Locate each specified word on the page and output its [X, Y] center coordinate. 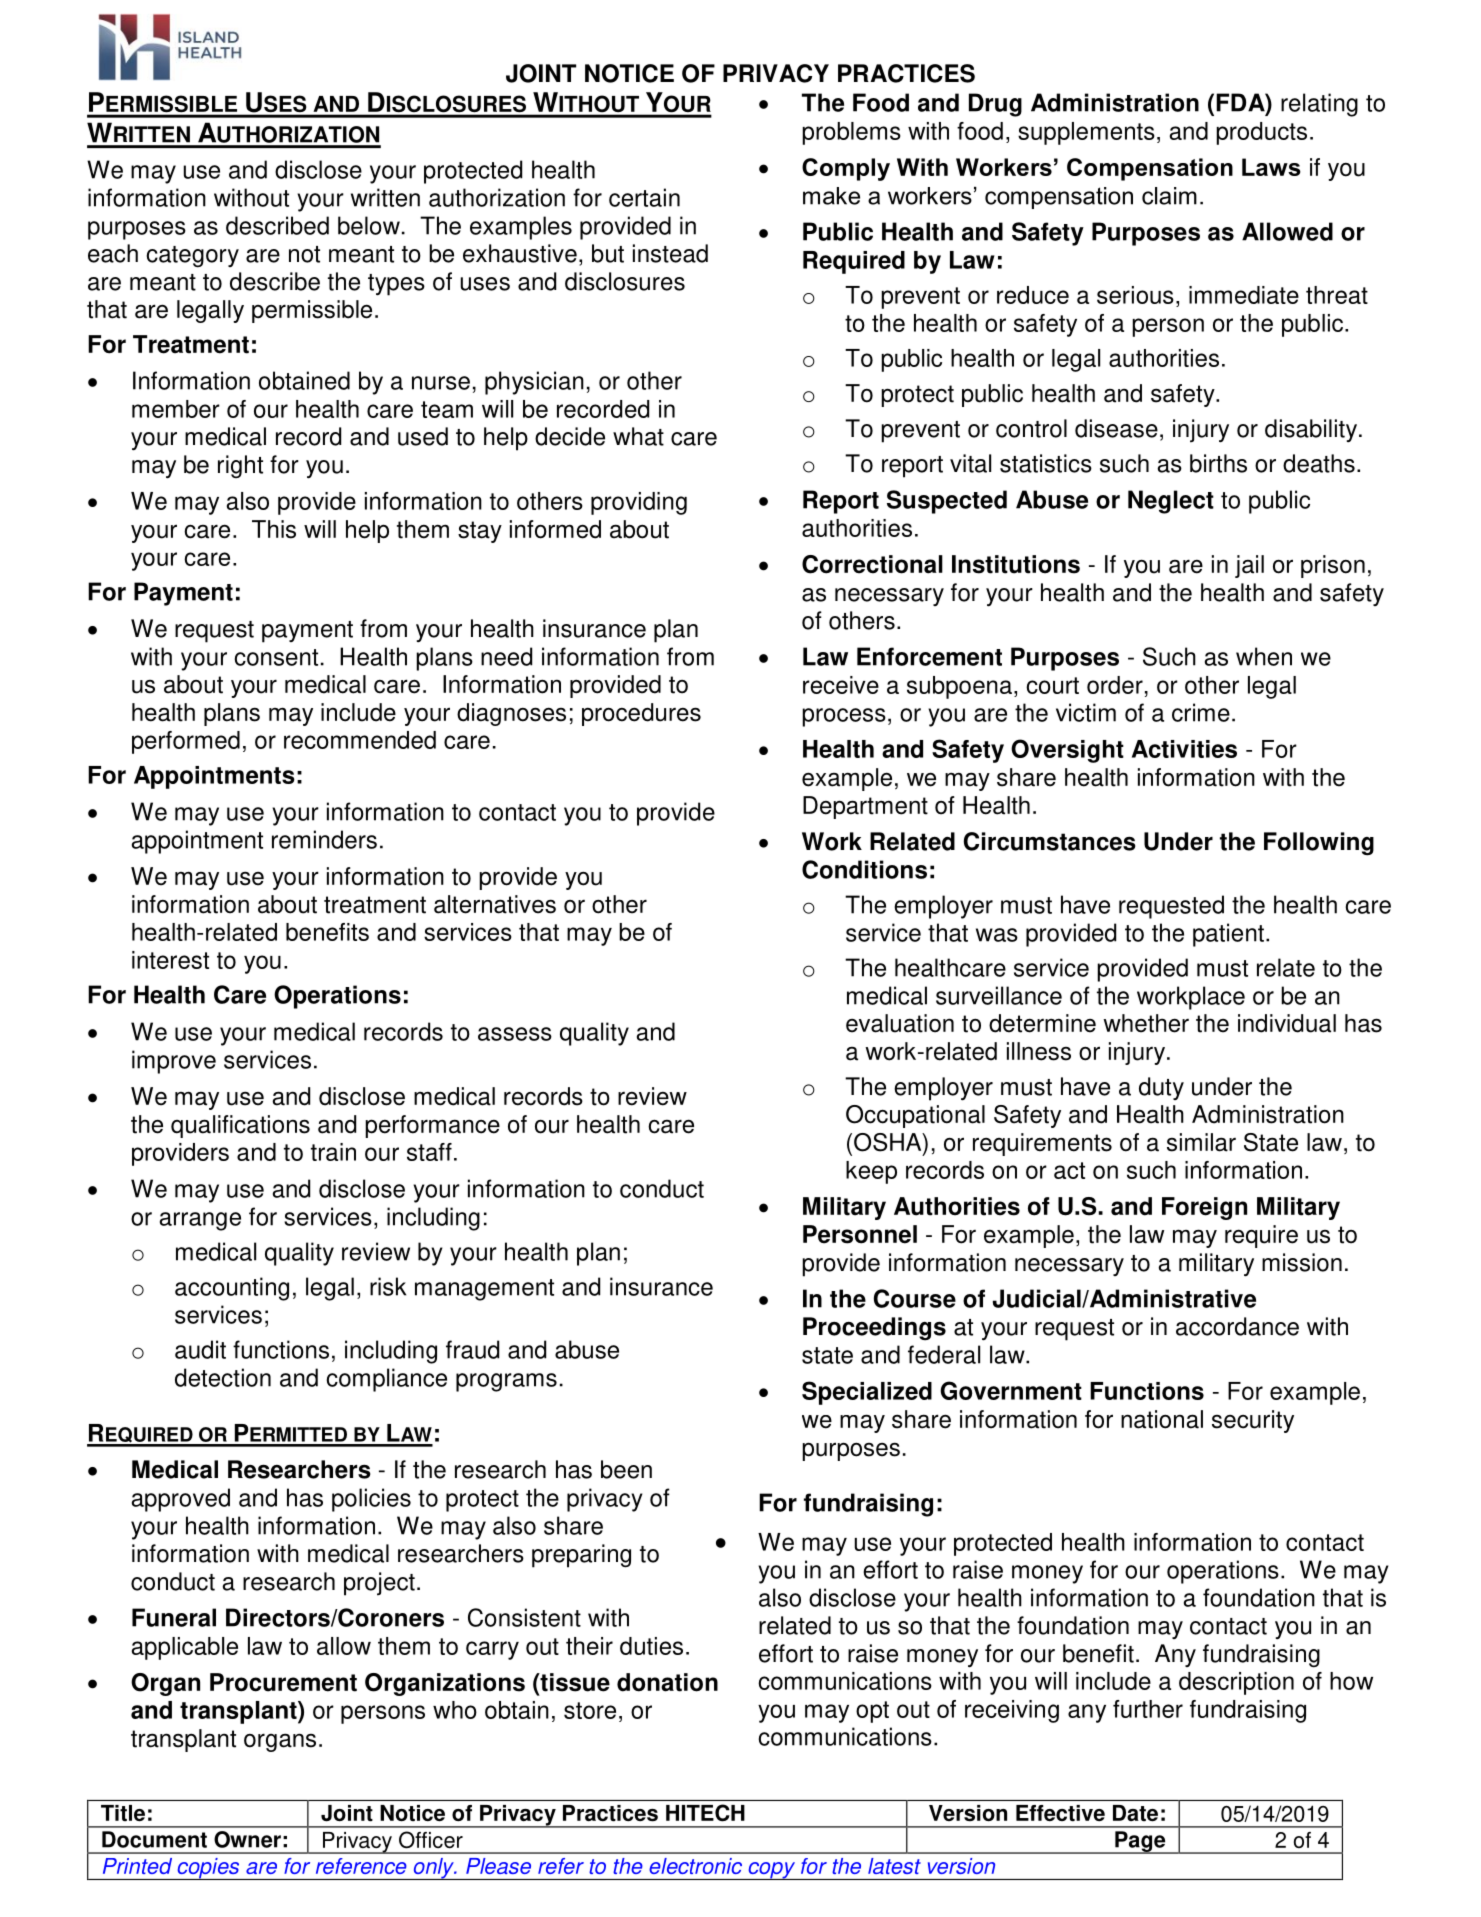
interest [170, 960]
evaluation [900, 1023]
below [369, 225]
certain [644, 197]
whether [1146, 1023]
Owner [247, 1839]
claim [1169, 196]
